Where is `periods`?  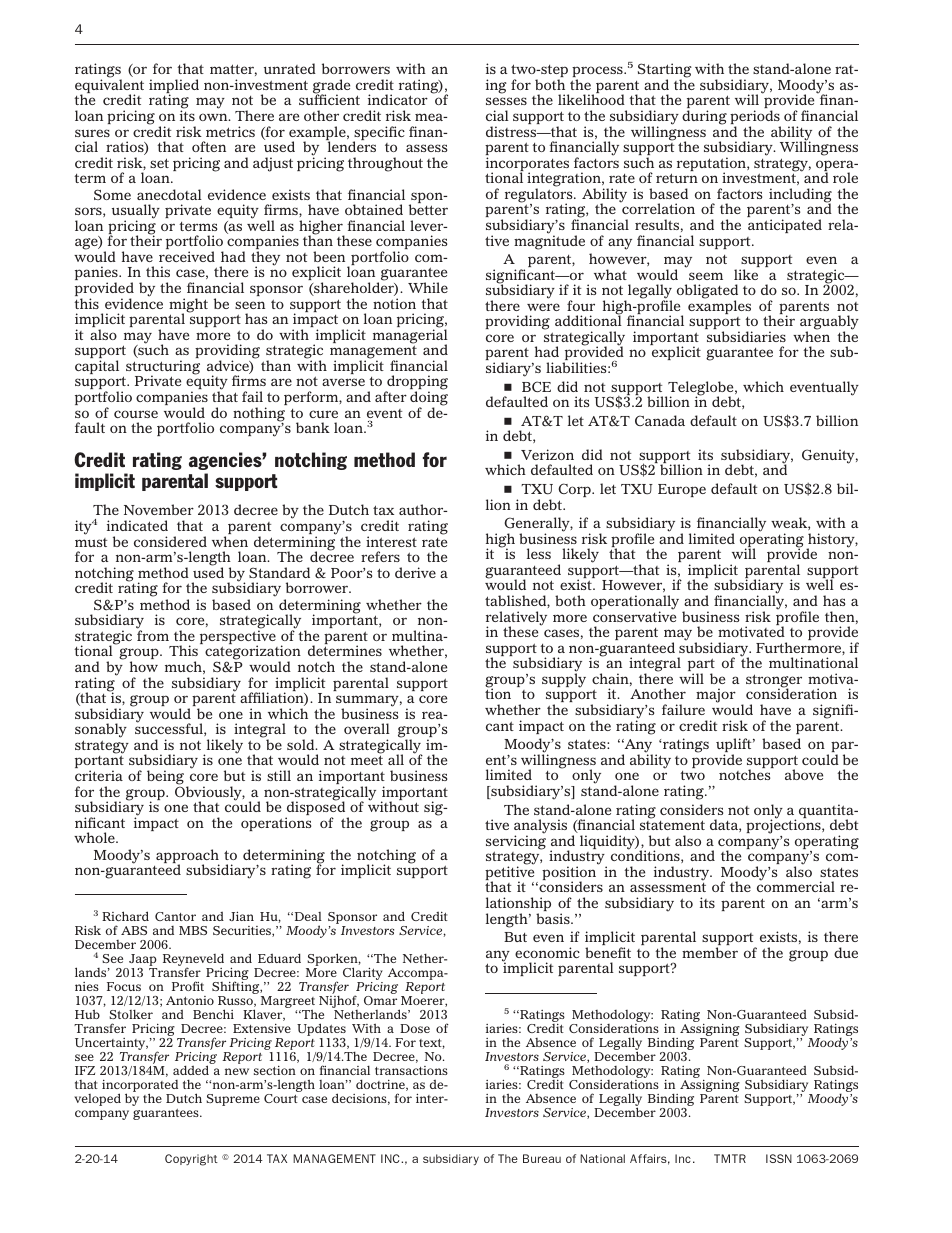
periods is located at coordinates (755, 118).
